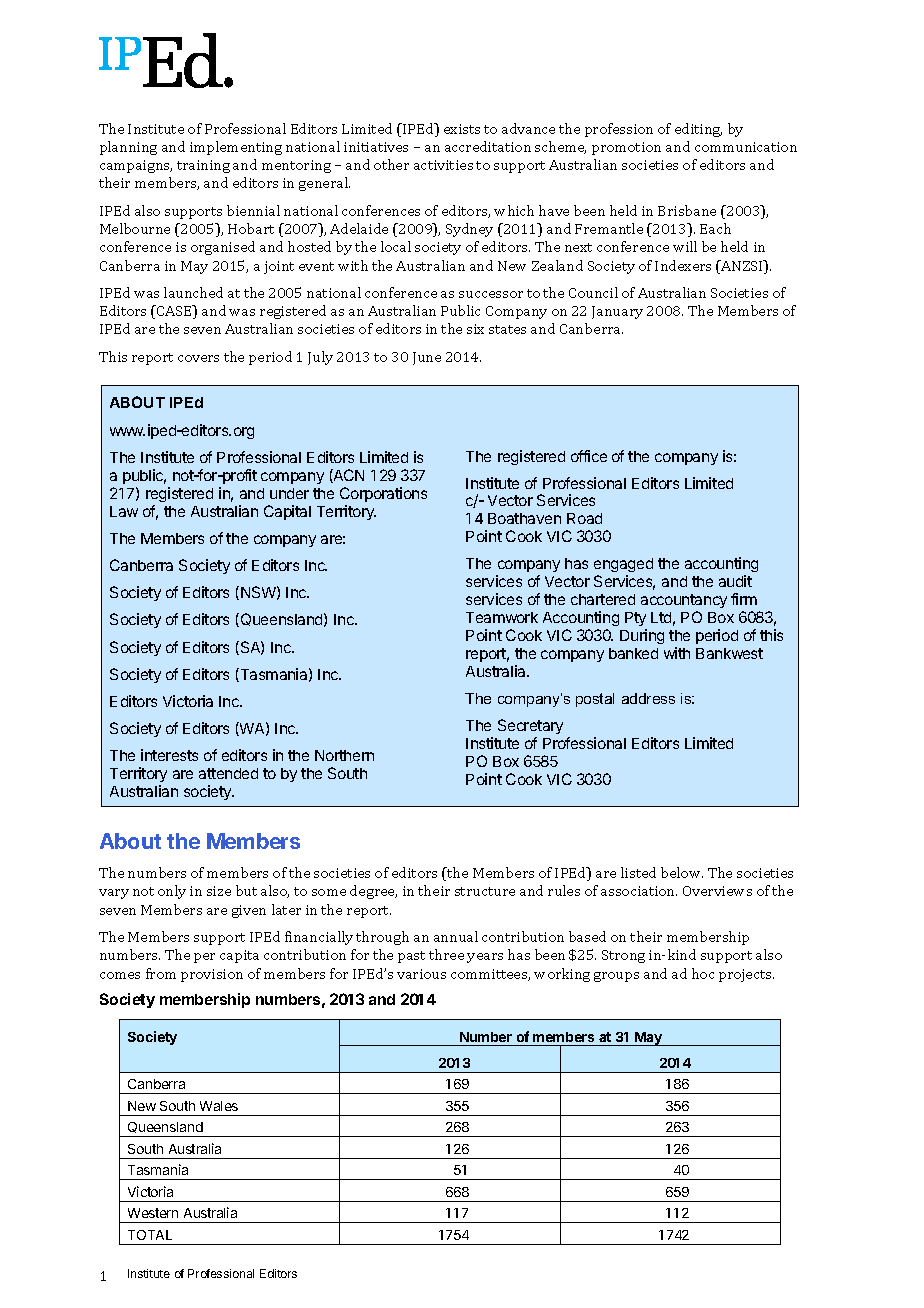 This page has width=924, height=1308. What do you see at coordinates (648, 698) in the page?
I see `address` at bounding box center [648, 698].
